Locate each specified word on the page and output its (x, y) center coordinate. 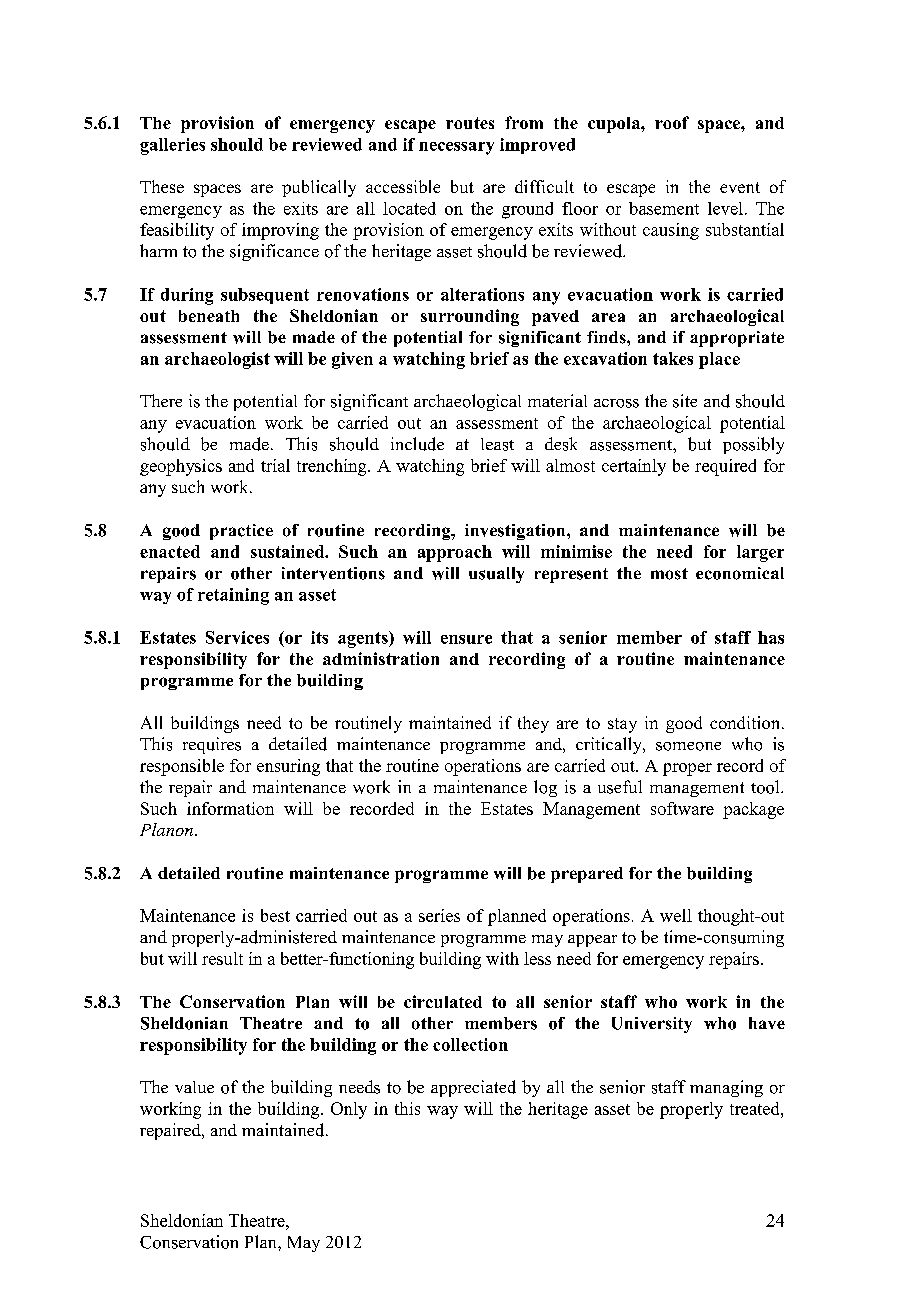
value (194, 1087)
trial (275, 465)
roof (672, 122)
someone (688, 746)
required (725, 467)
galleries (172, 146)
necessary (456, 148)
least (497, 444)
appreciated (473, 1088)
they (533, 724)
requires (212, 745)
